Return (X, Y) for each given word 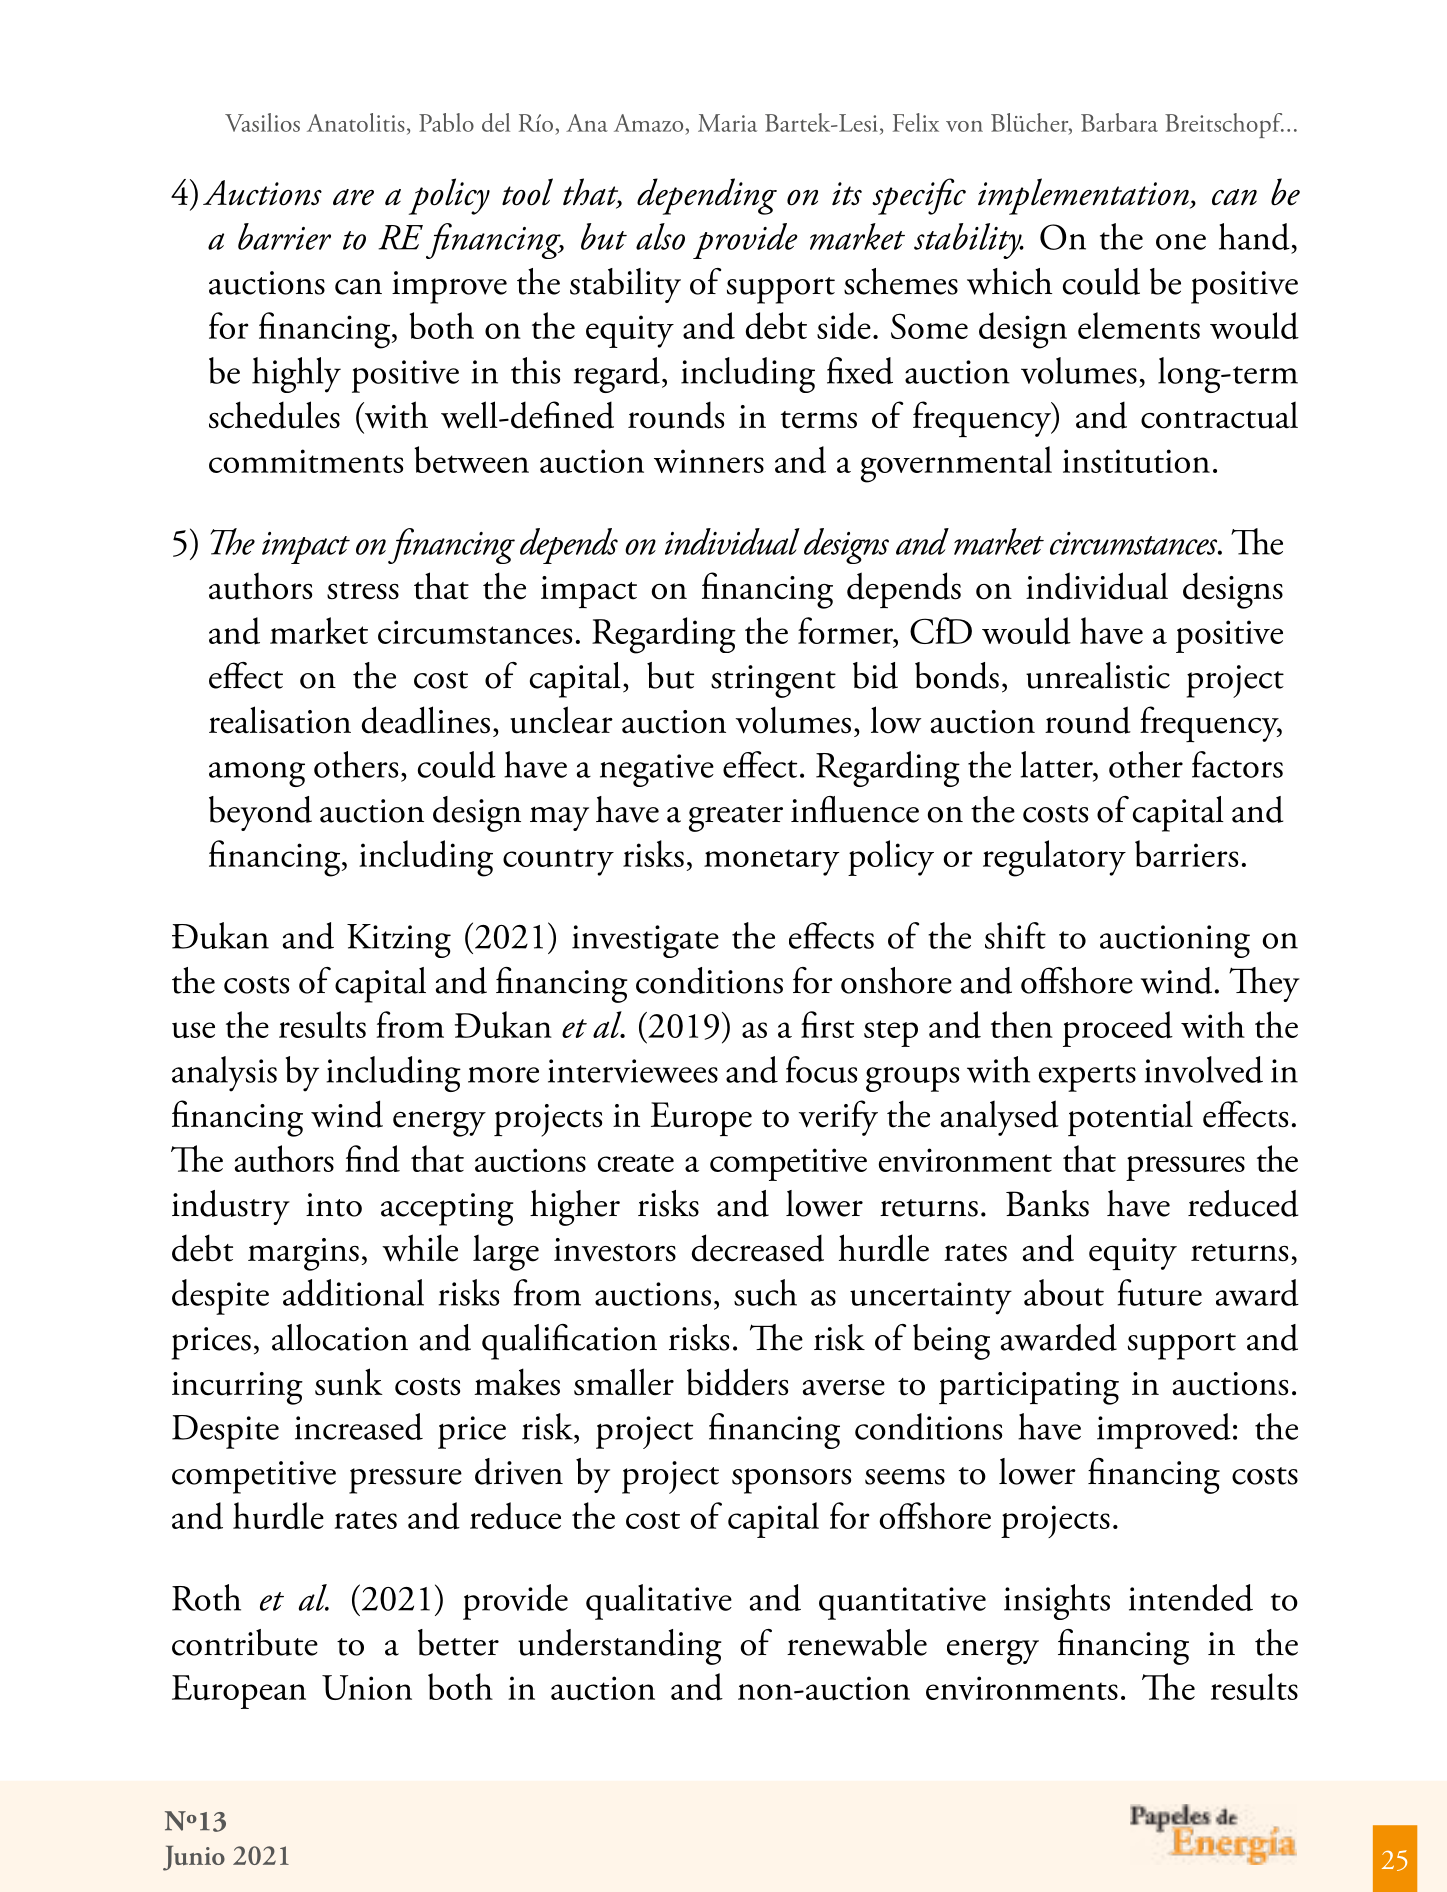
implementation (1084, 196)
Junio (194, 1858)
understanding (620, 1647)
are (353, 197)
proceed (1118, 1029)
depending (707, 196)
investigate (645, 941)
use (193, 1030)
